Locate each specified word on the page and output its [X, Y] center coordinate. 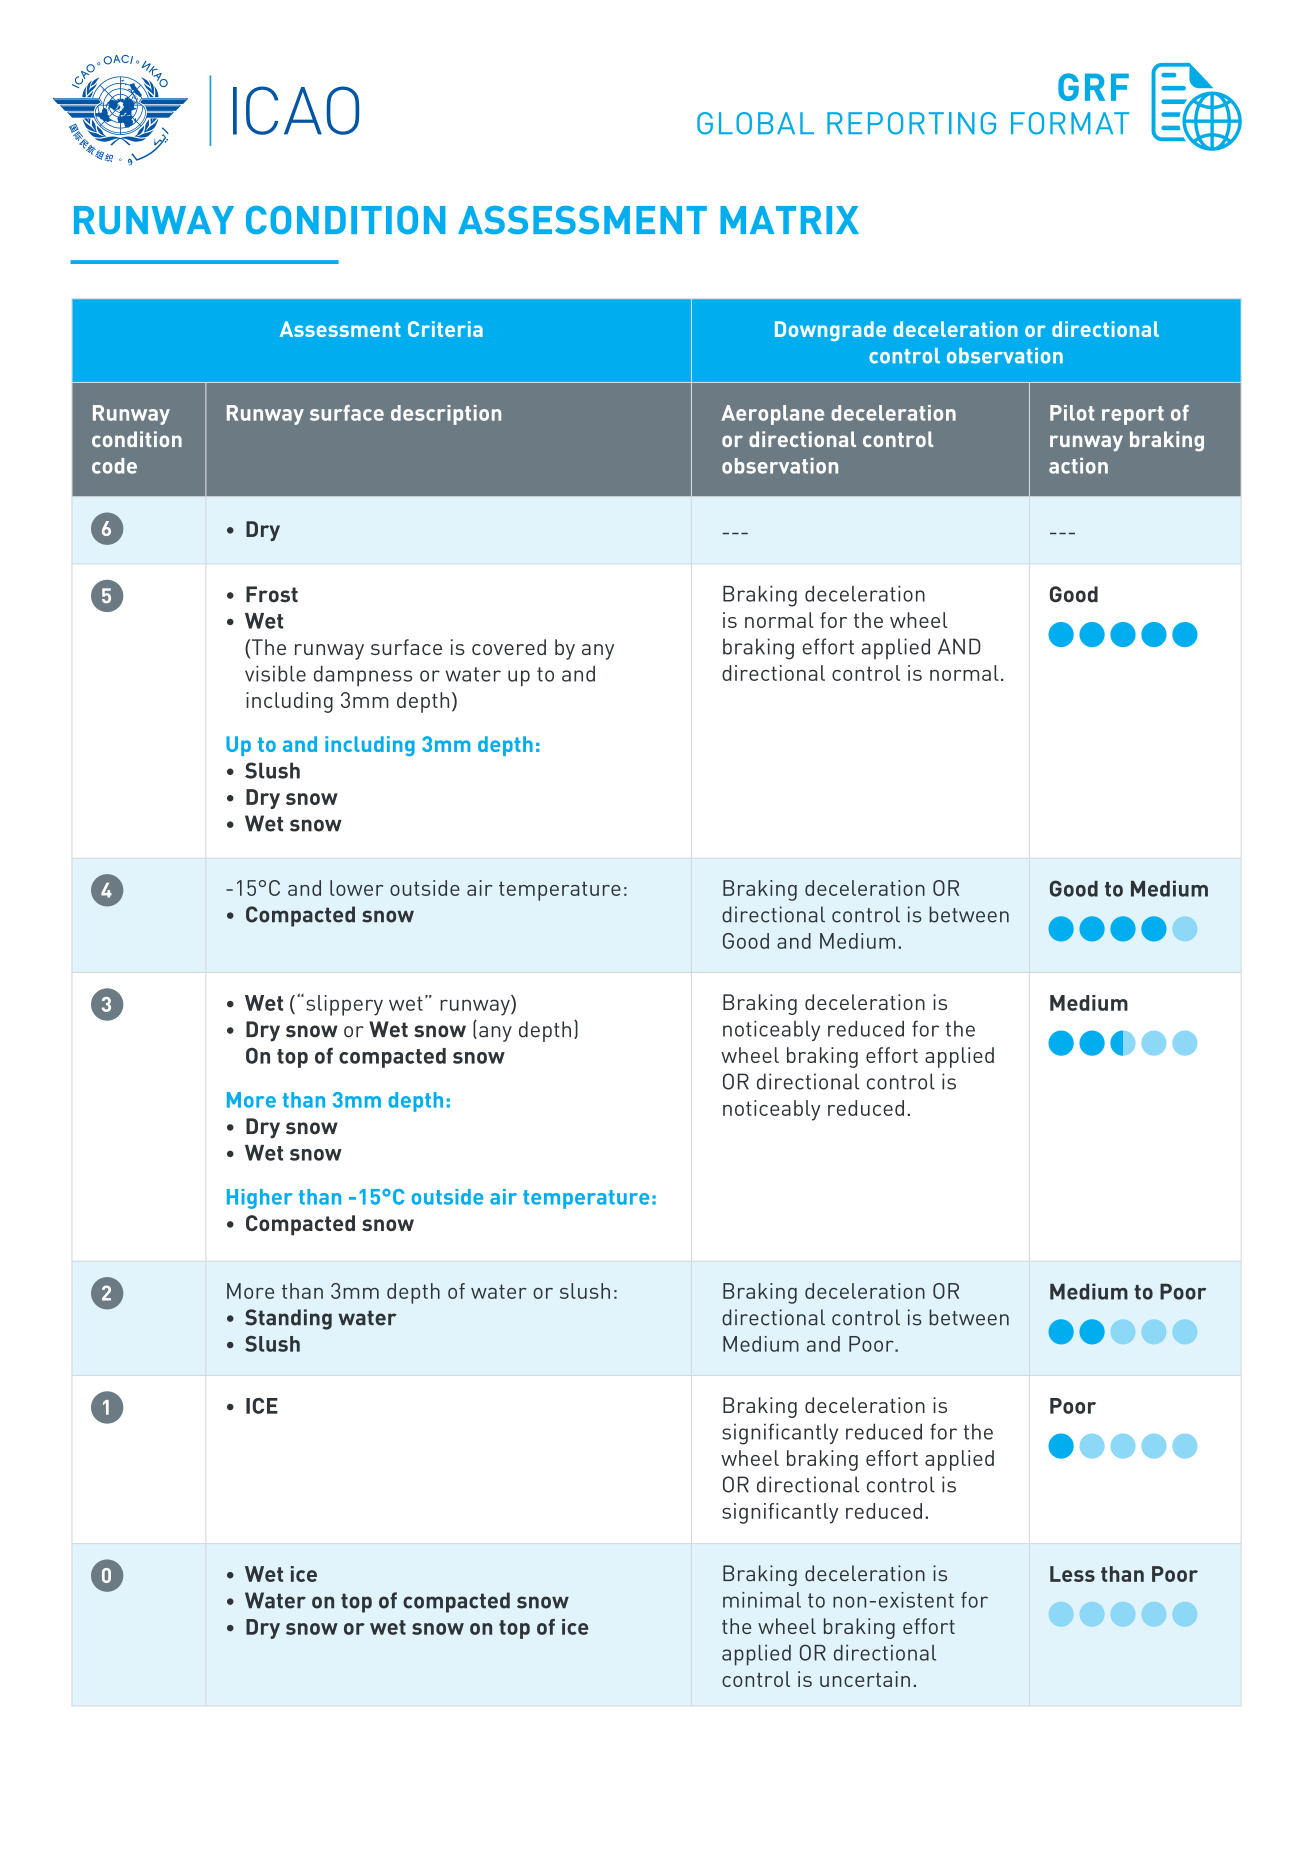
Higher [260, 1199]
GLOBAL [755, 123]
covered [509, 647]
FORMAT [1070, 123]
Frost [272, 594]
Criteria [445, 329]
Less [1072, 1574]
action [1078, 466]
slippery [344, 1005]
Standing [288, 1319]
